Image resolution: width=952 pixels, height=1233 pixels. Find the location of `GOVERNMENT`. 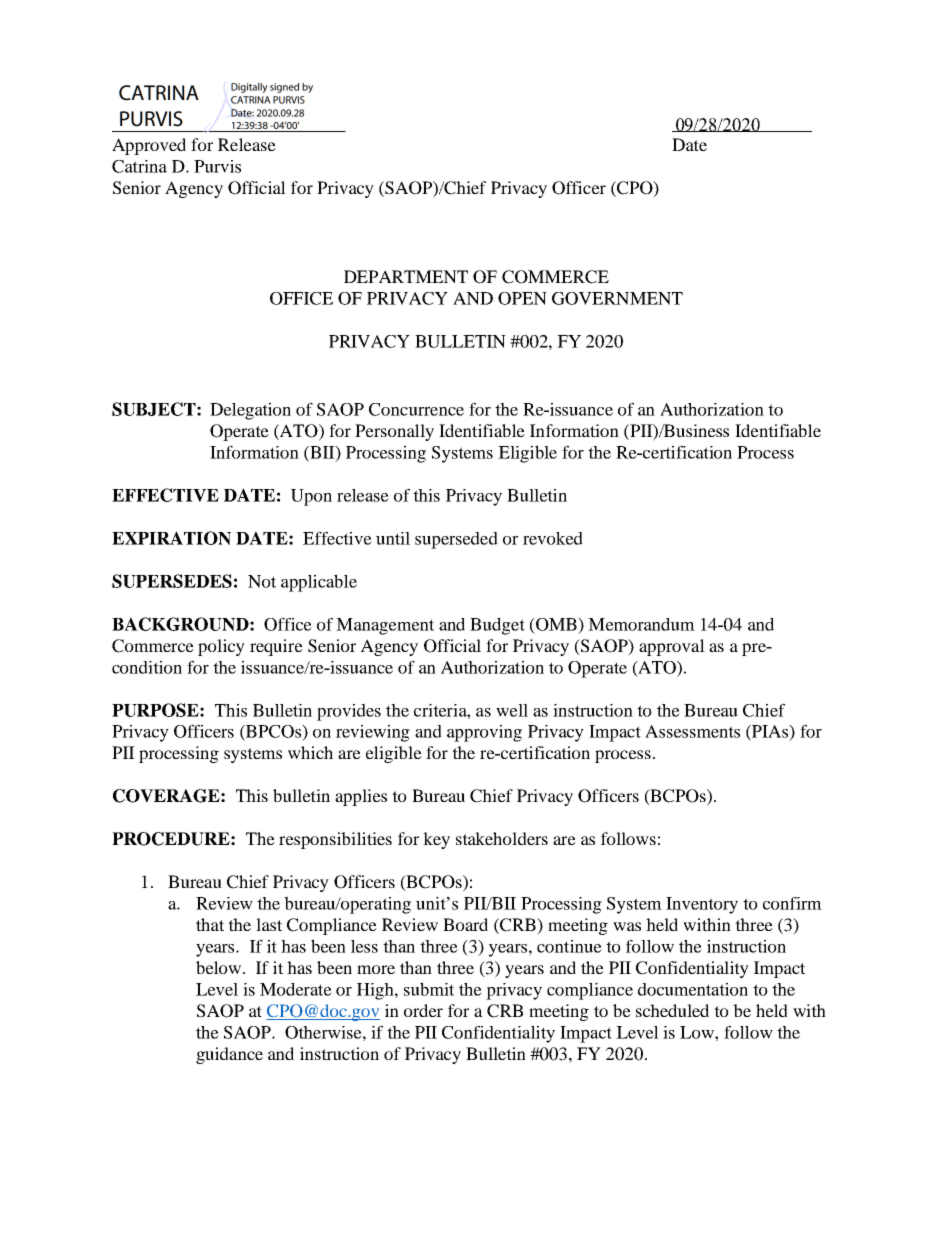

GOVERNMENT is located at coordinates (617, 298).
